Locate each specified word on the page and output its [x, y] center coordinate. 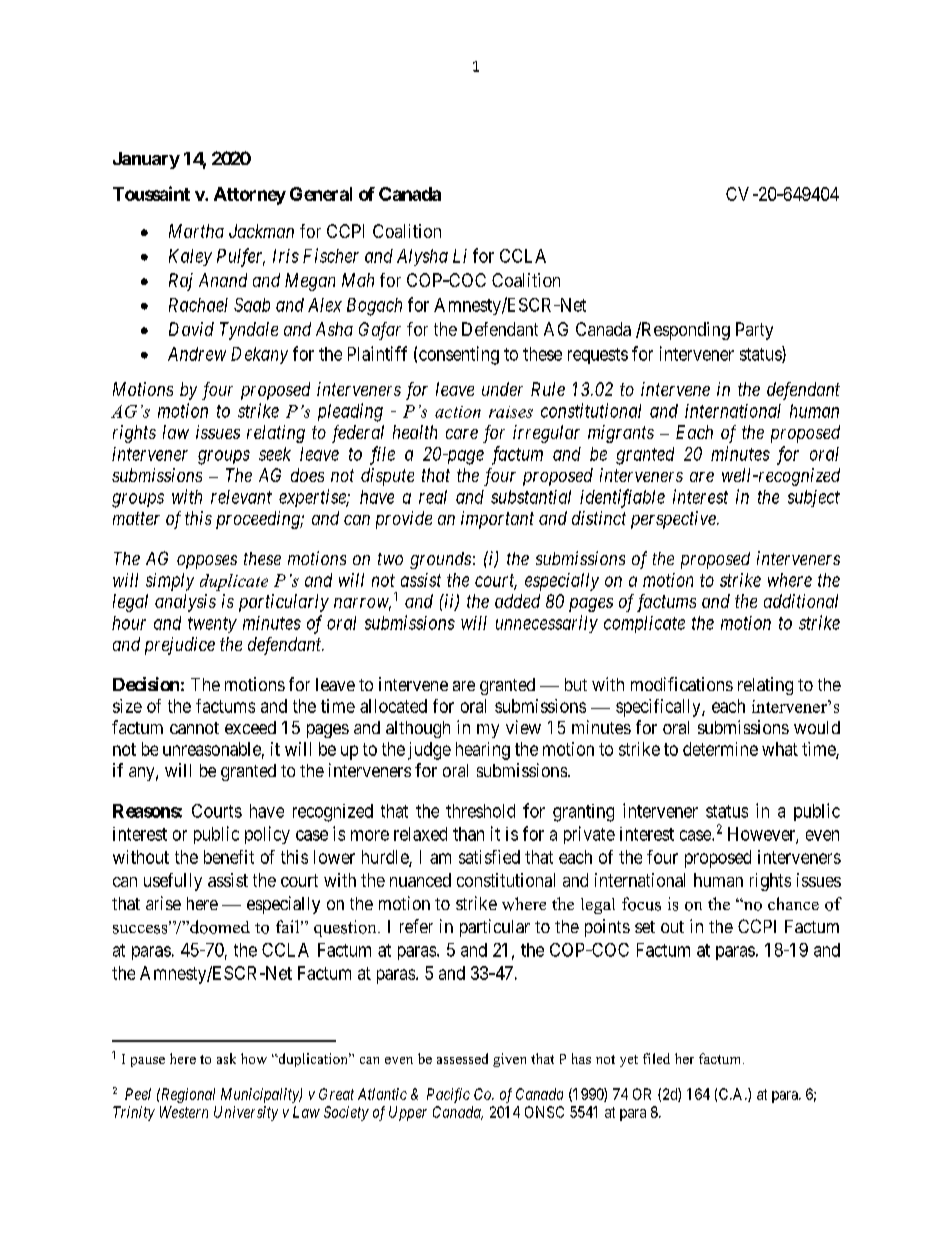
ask [226, 1058]
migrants [621, 434]
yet [629, 1061]
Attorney [250, 196]
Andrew [197, 354]
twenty [212, 625]
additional [801, 601]
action [458, 412]
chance [793, 903]
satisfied [489, 857]
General [321, 194]
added [517, 601]
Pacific [448, 1095]
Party [754, 331]
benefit [229, 857]
